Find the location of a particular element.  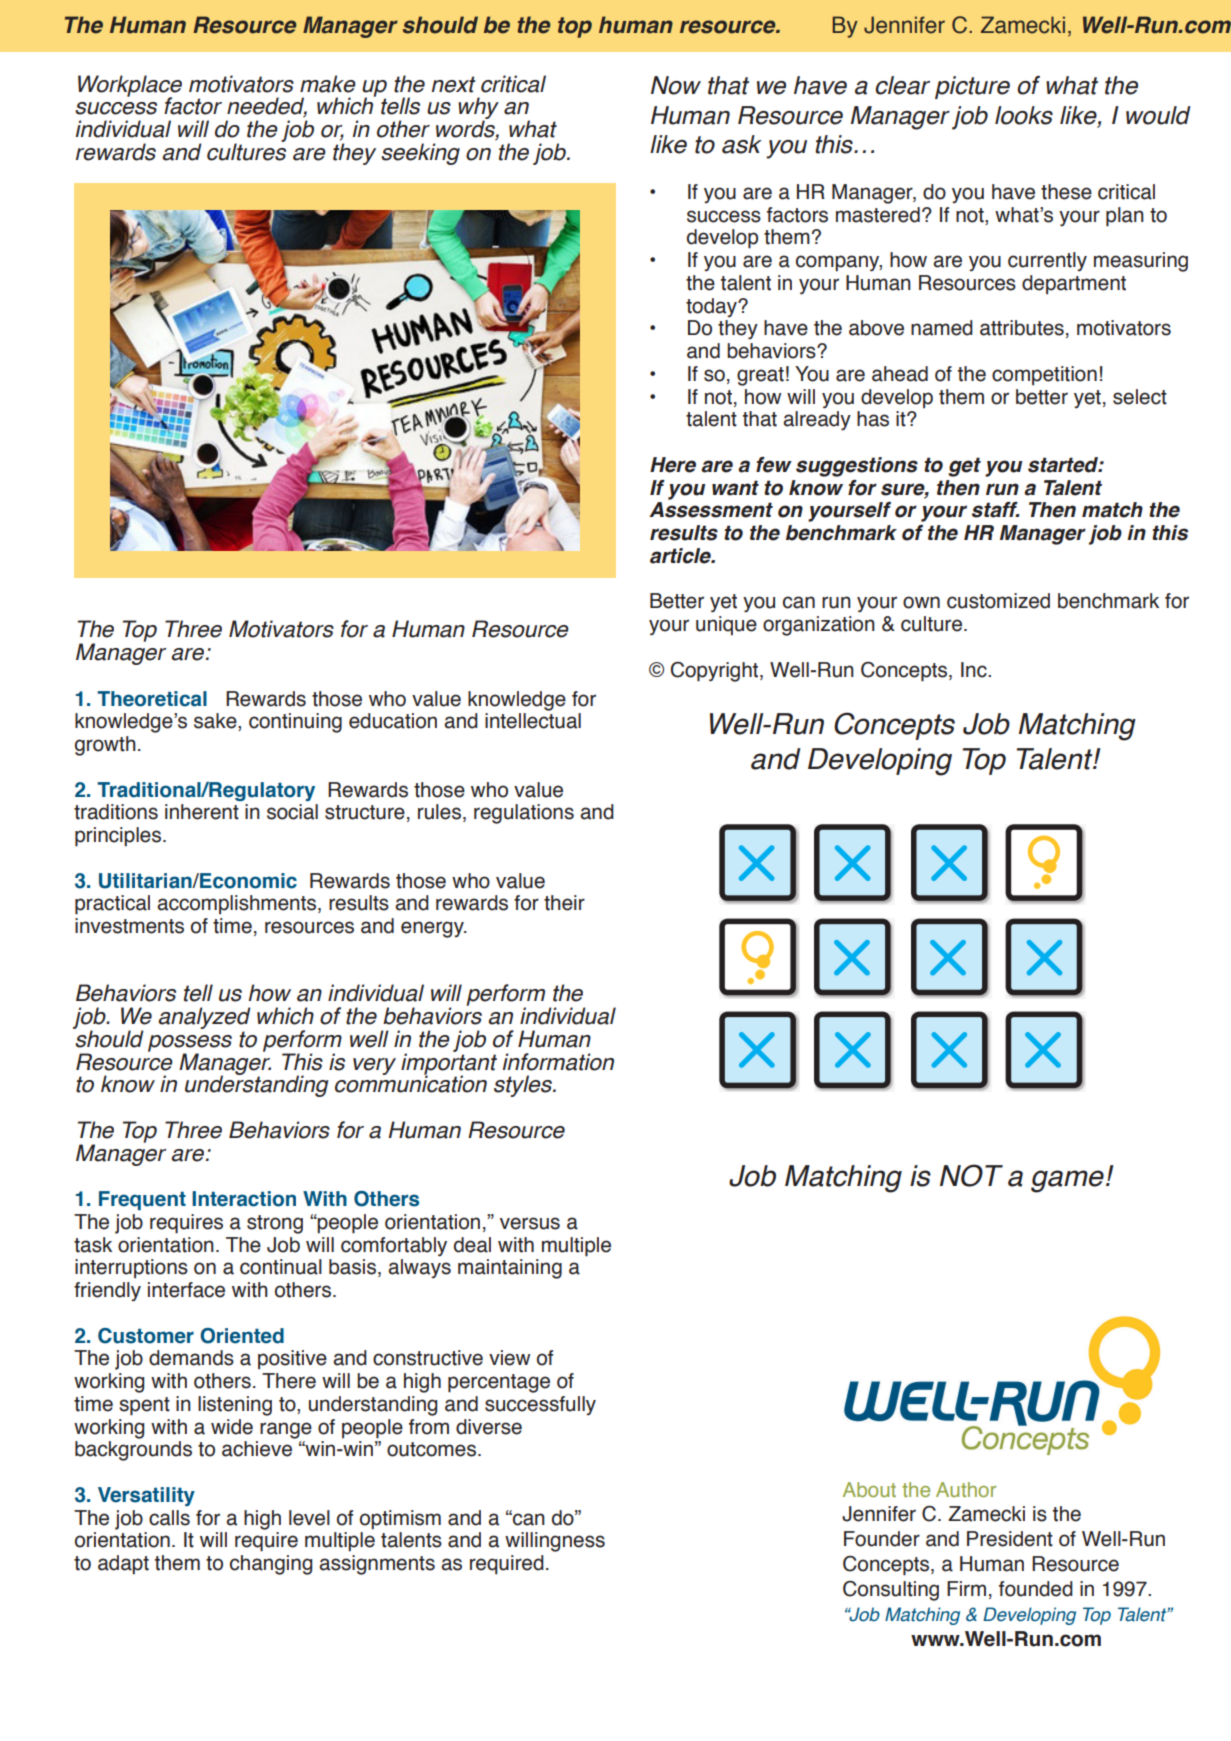

Interaction is located at coordinates (244, 1199).
